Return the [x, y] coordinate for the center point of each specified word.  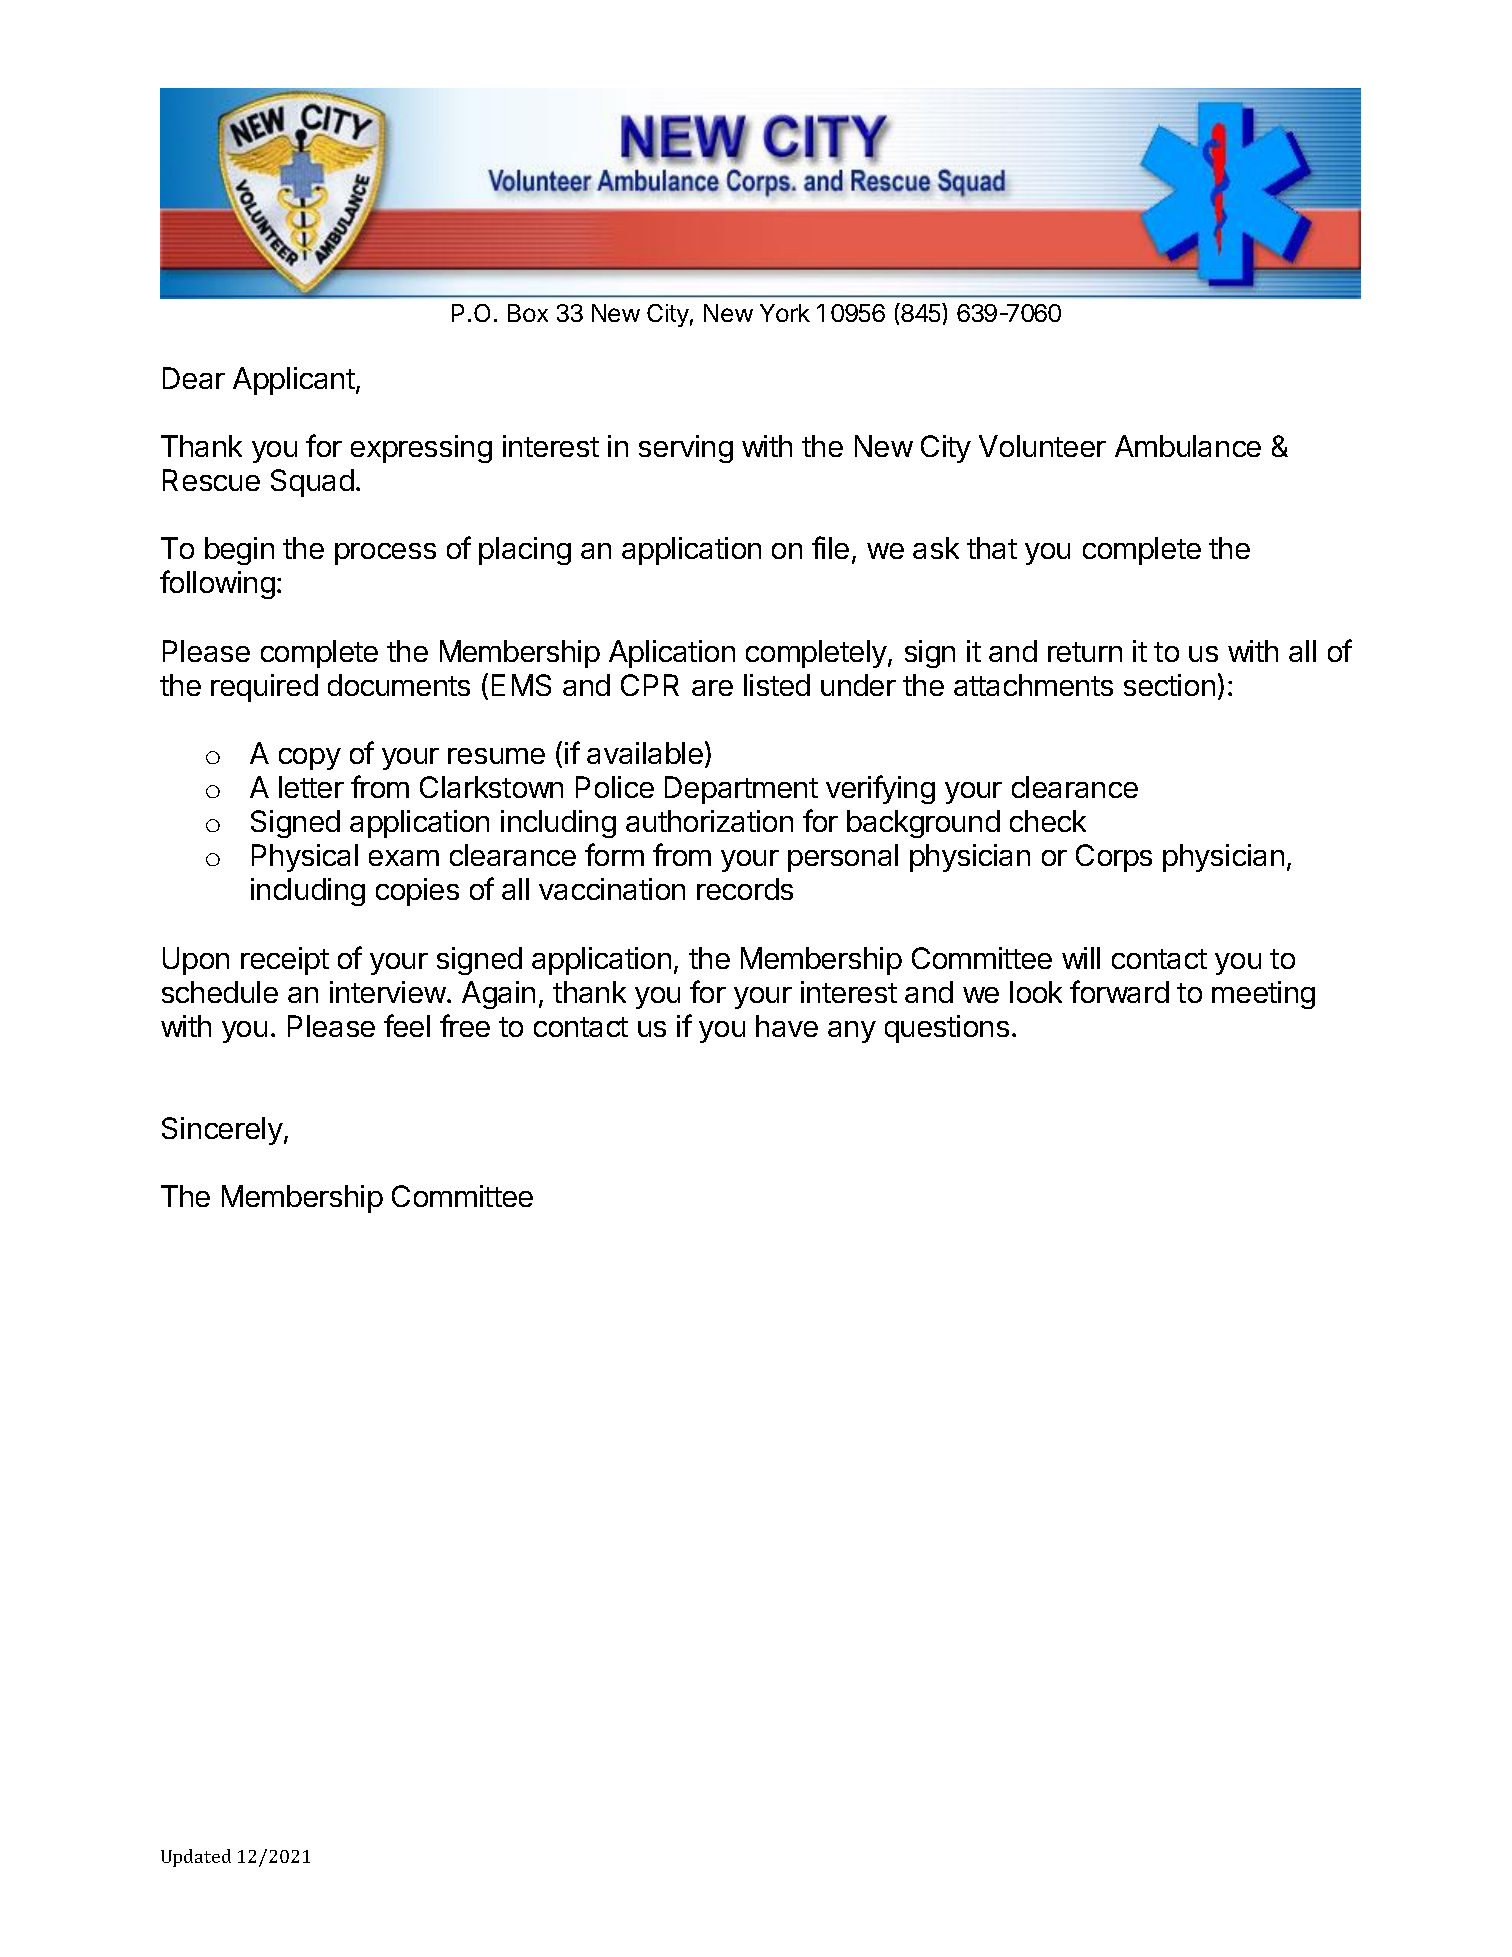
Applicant [295, 381]
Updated [196, 1858]
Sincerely [222, 1131]
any [852, 1032]
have [787, 1026]
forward [1119, 991]
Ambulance [1188, 446]
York [785, 313]
